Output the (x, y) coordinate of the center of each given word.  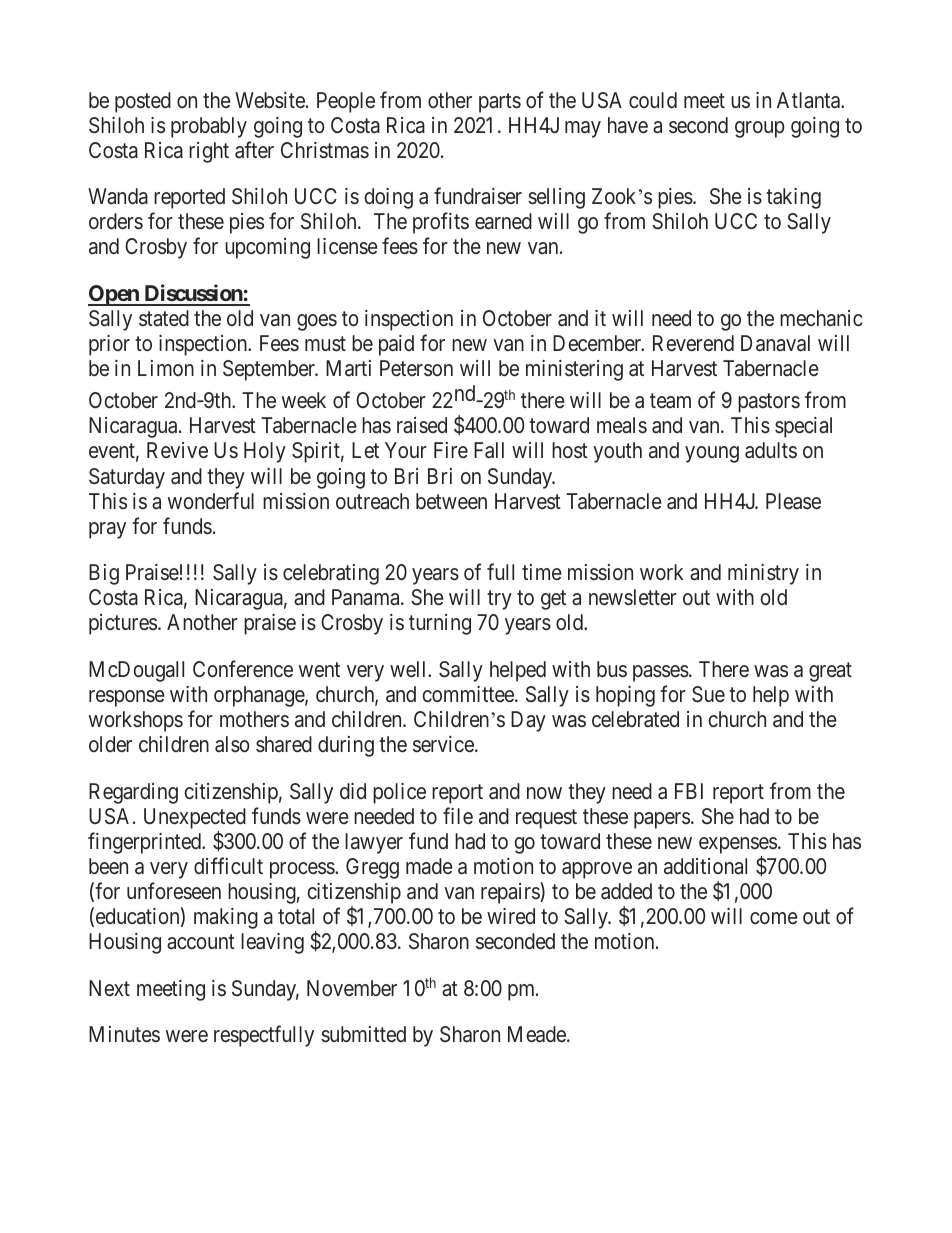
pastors (769, 403)
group (760, 129)
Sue (708, 694)
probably (209, 127)
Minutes (124, 1034)
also (232, 744)
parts (500, 103)
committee (469, 694)
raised (422, 425)
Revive (177, 450)
